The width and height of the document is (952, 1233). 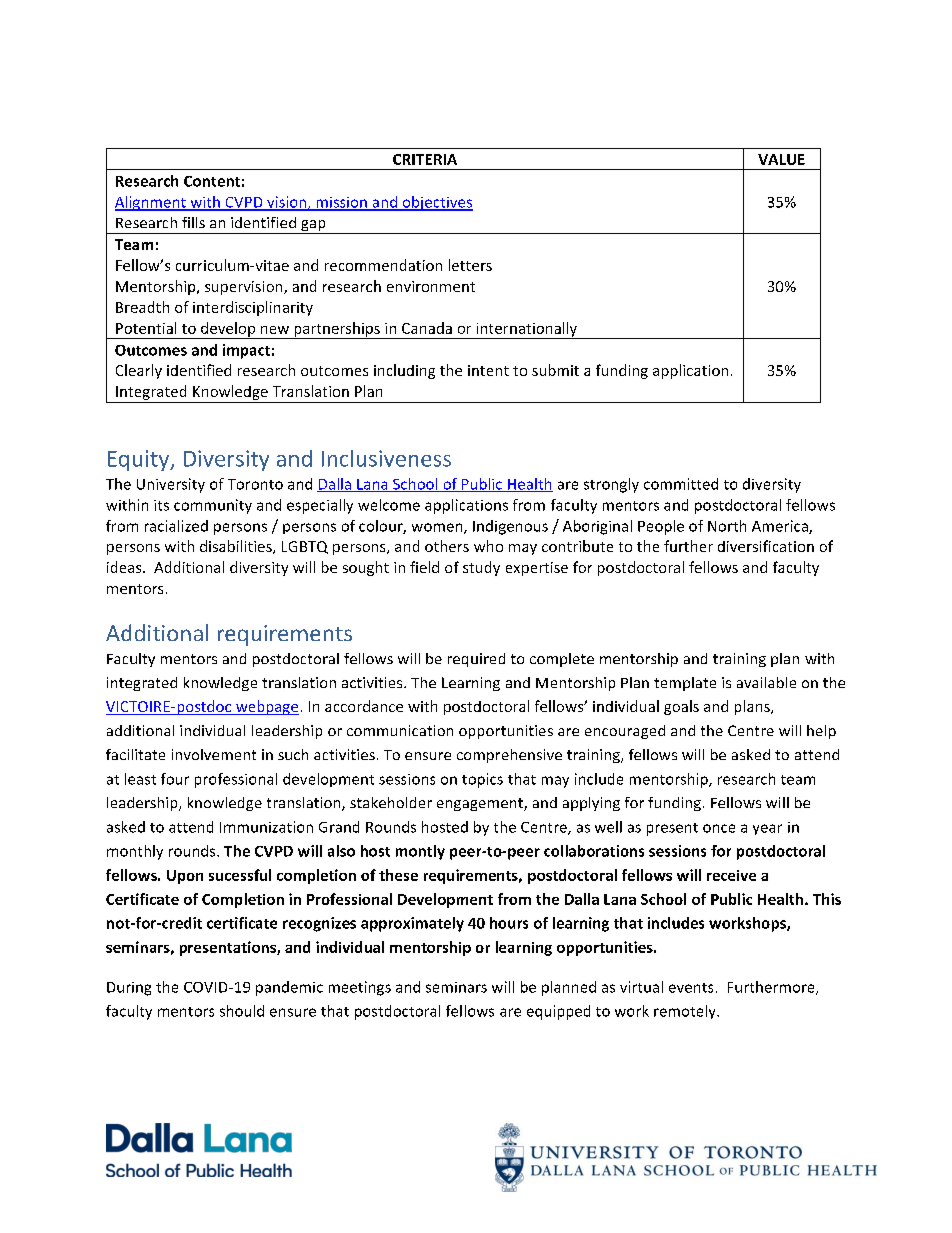 What do you see at coordinates (691, 988) in the document?
I see `events` at bounding box center [691, 988].
